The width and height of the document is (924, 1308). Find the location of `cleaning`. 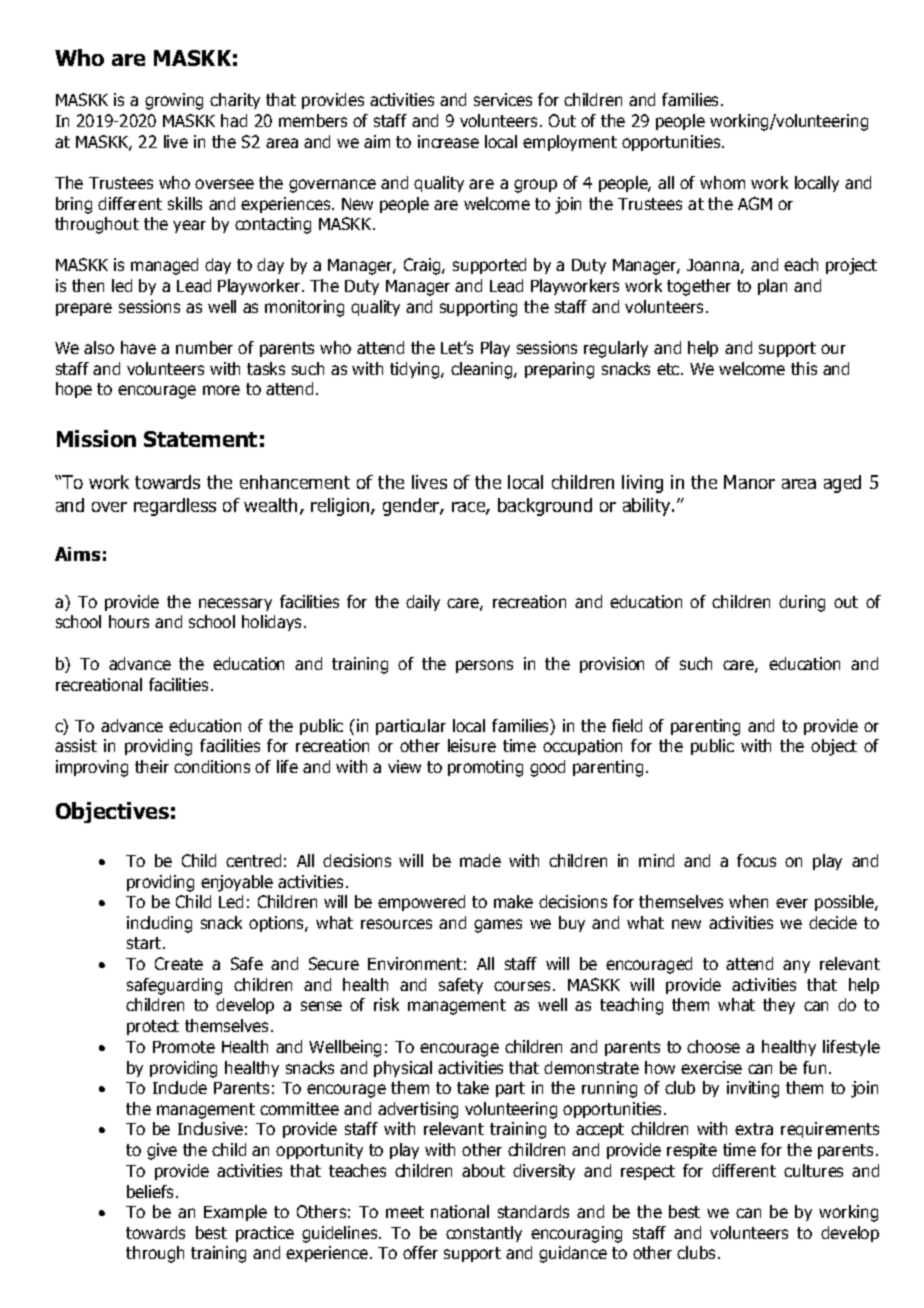

cleaning is located at coordinates (483, 370).
